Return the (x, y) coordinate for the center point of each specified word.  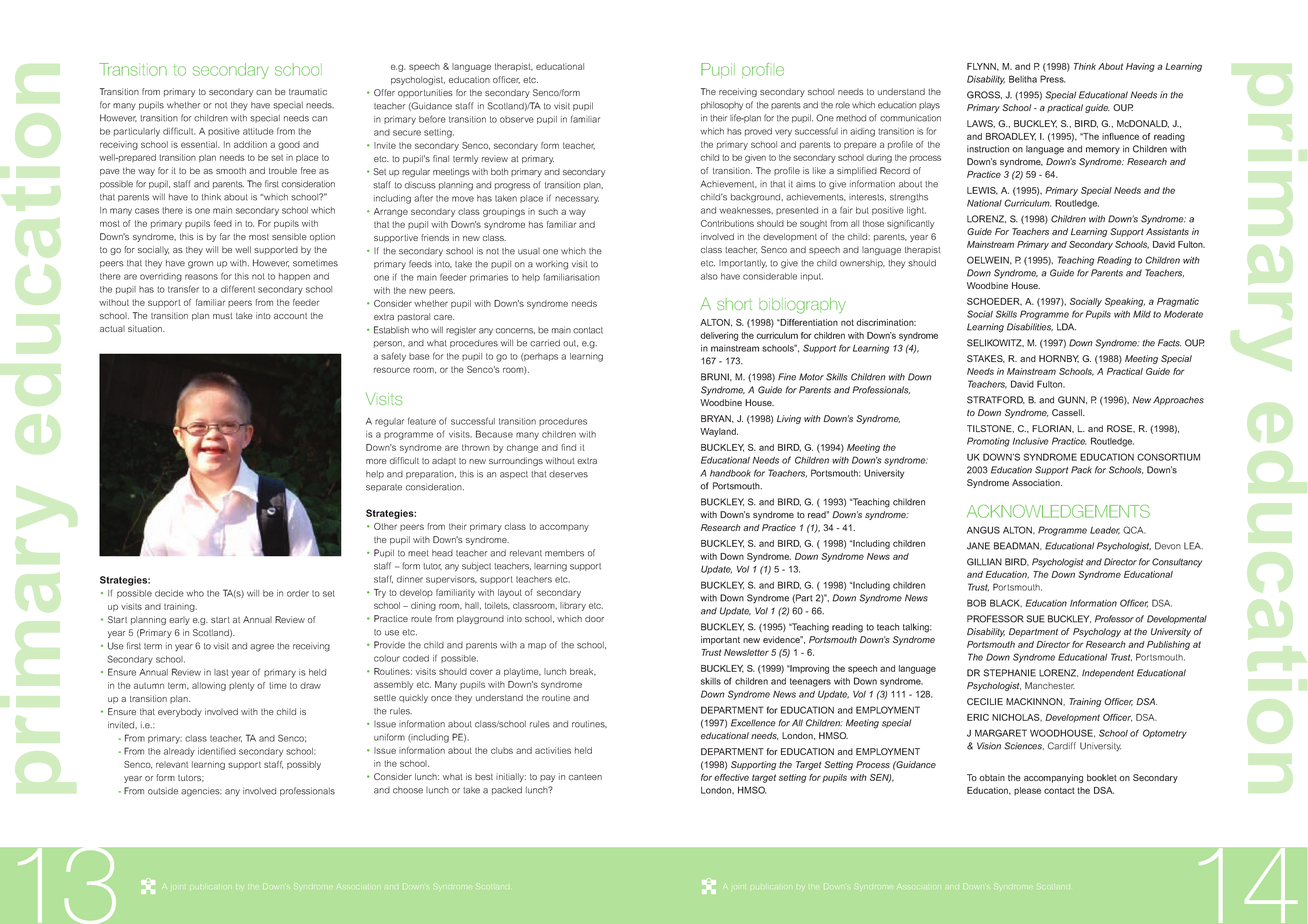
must (223, 316)
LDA (1066, 327)
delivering (719, 336)
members (564, 553)
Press (1052, 79)
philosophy (722, 105)
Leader (1105, 531)
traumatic (308, 91)
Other (385, 526)
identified (217, 751)
